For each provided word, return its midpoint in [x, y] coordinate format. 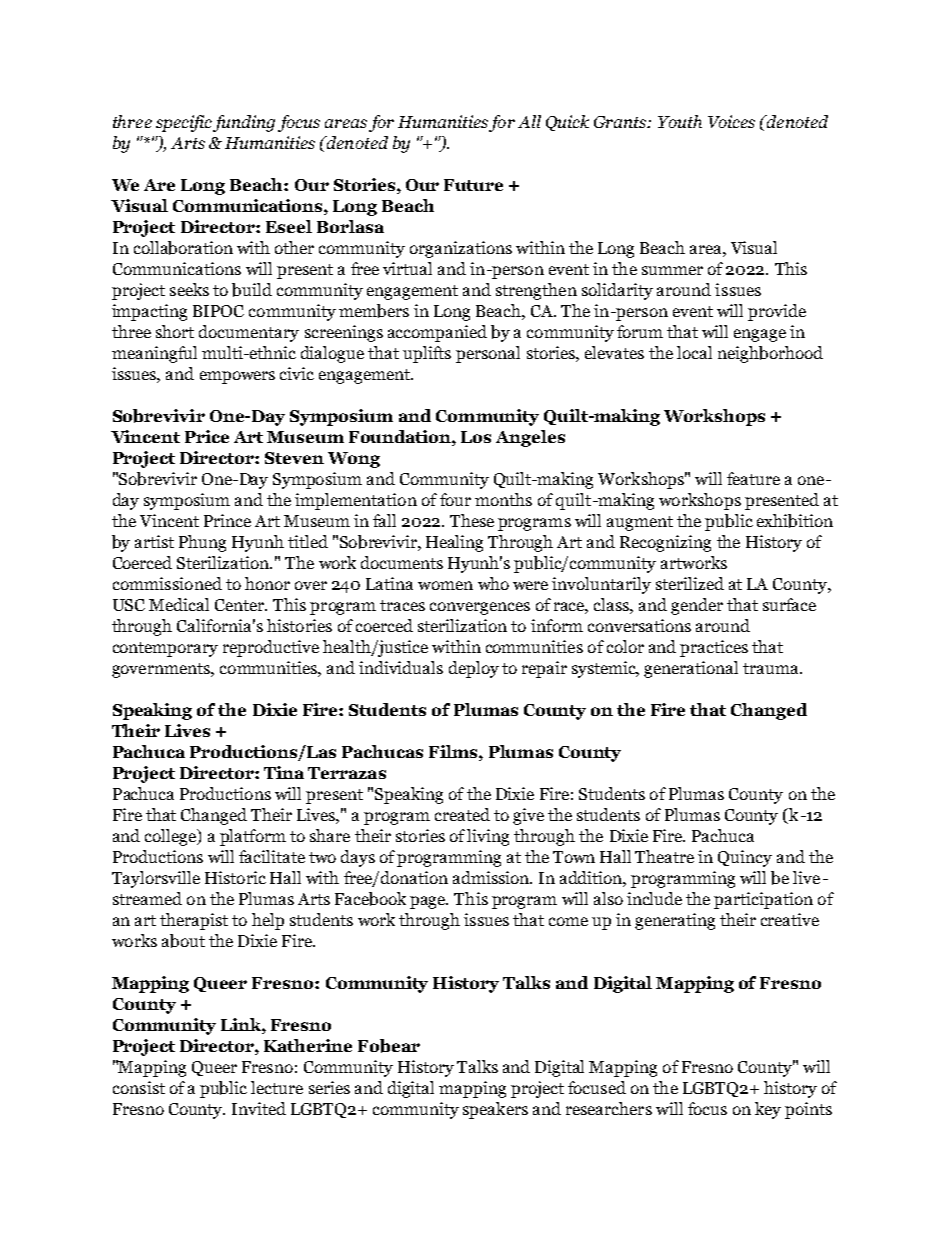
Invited [259, 1108]
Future [473, 185]
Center [241, 605]
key [768, 1110]
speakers [495, 1110]
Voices [731, 121]
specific [184, 123]
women [445, 585]
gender [697, 606]
